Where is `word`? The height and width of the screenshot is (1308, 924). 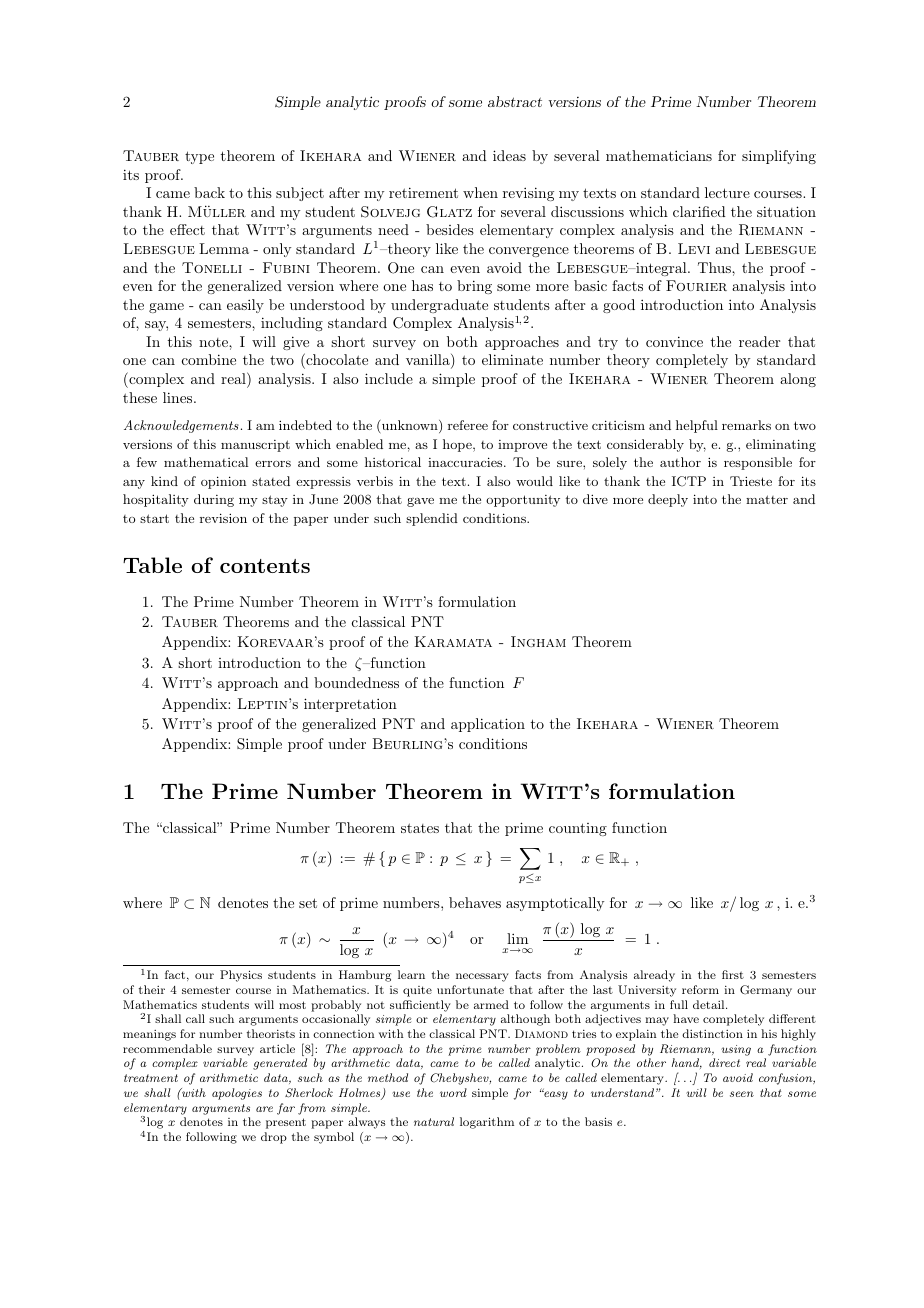
word is located at coordinates (453, 1092).
